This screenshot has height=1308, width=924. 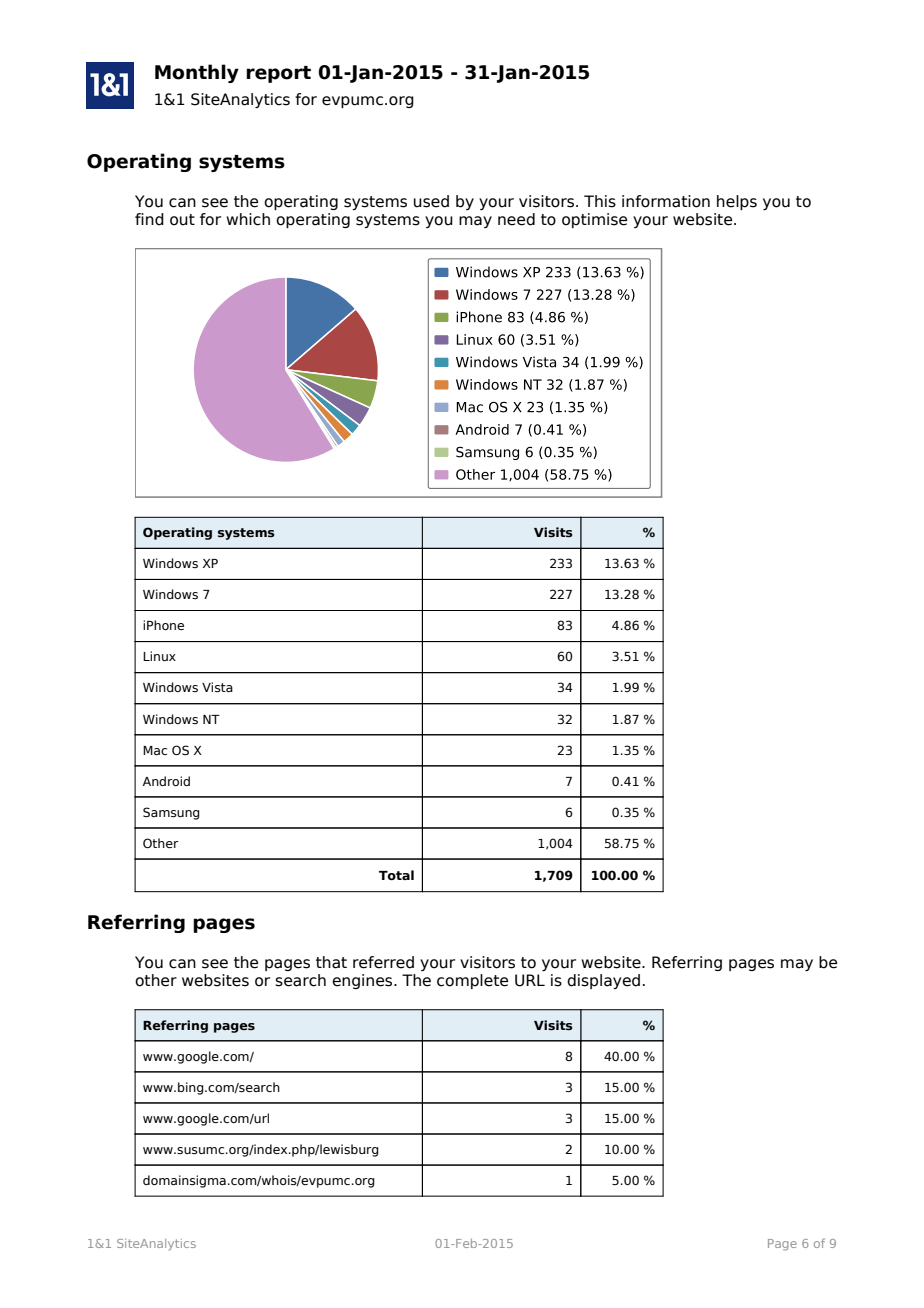 What do you see at coordinates (331, 962) in the screenshot?
I see `that` at bounding box center [331, 962].
